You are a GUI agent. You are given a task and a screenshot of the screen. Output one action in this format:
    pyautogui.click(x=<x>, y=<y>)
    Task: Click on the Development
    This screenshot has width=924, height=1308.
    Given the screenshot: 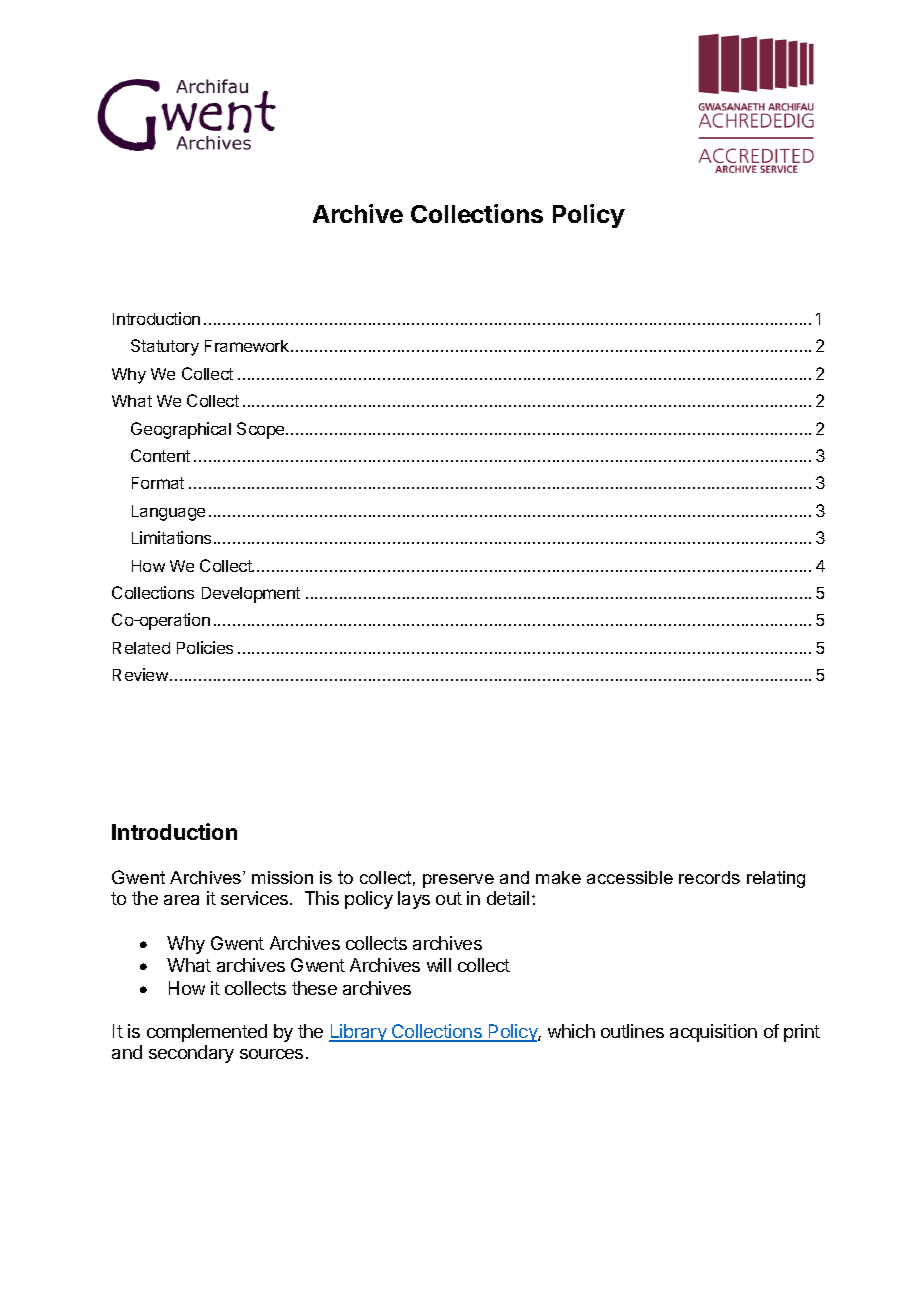 What is the action you would take?
    pyautogui.click(x=251, y=595)
